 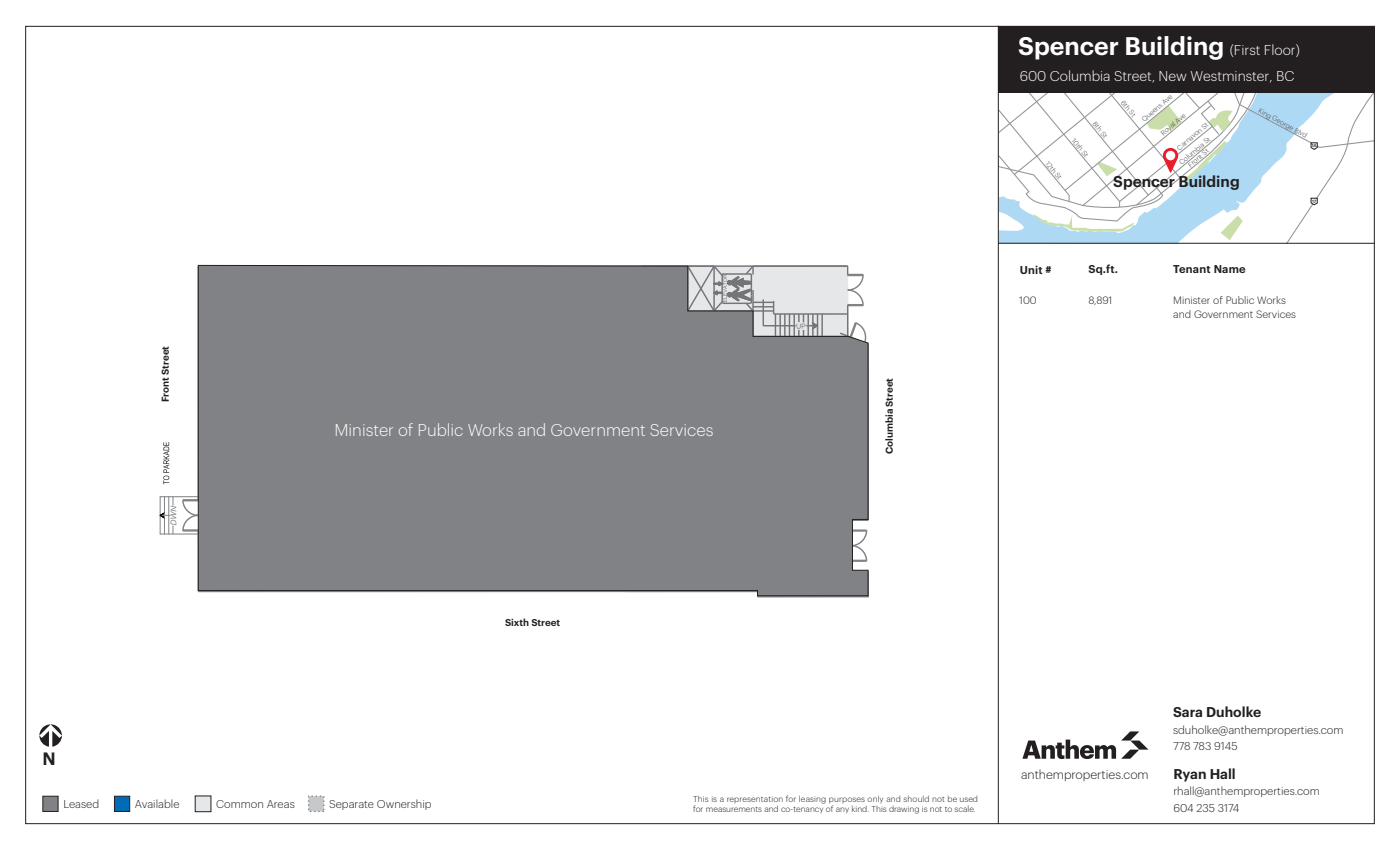 What do you see at coordinates (1173, 76) in the screenshot?
I see `New` at bounding box center [1173, 76].
